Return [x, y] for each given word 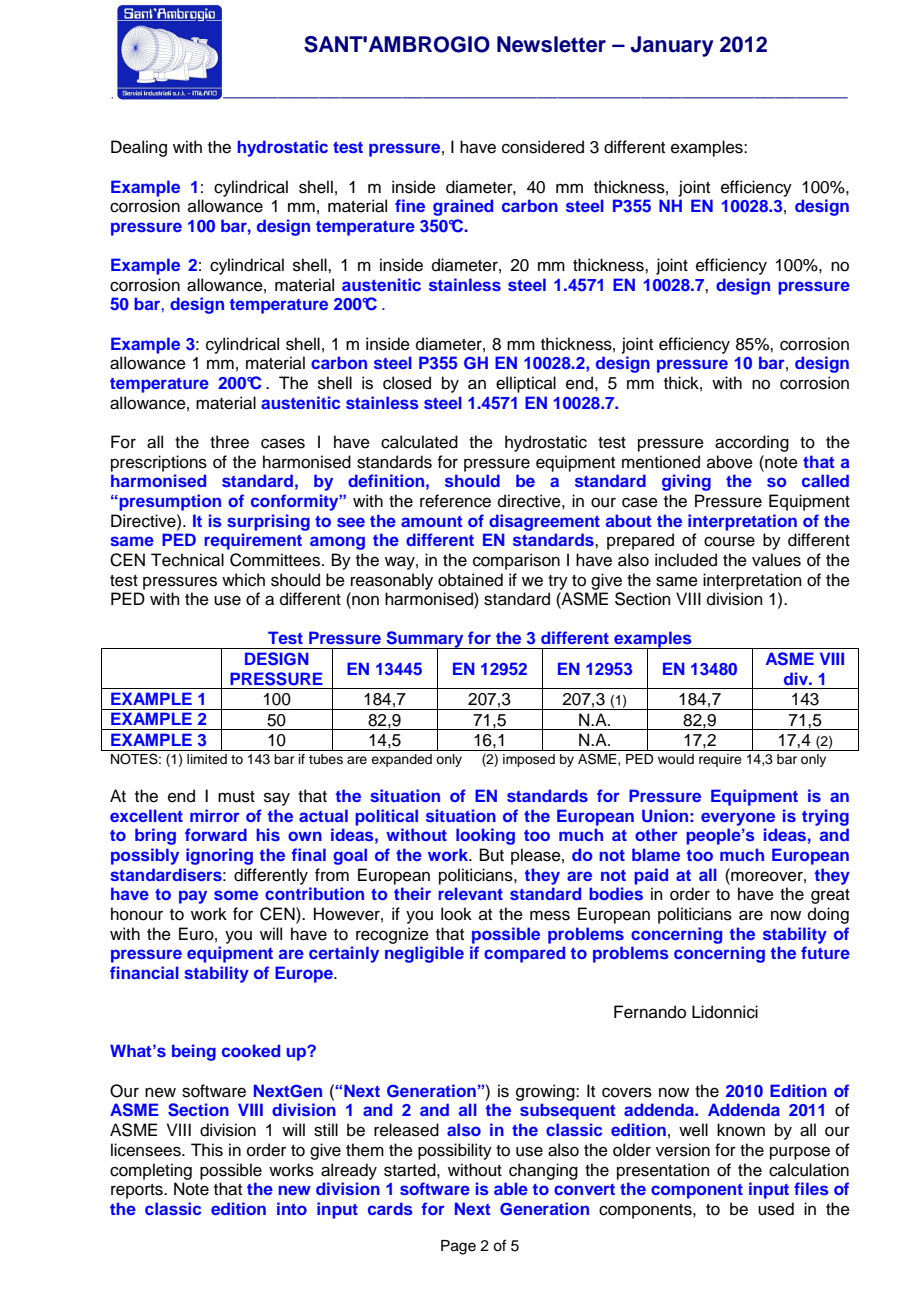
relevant [470, 893]
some [236, 895]
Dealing [139, 148]
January [672, 46]
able [511, 1188]
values [776, 560]
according [752, 443]
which [243, 580]
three [229, 442]
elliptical [526, 384]
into [292, 1208]
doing [828, 915]
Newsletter [551, 44]
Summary [425, 641]
